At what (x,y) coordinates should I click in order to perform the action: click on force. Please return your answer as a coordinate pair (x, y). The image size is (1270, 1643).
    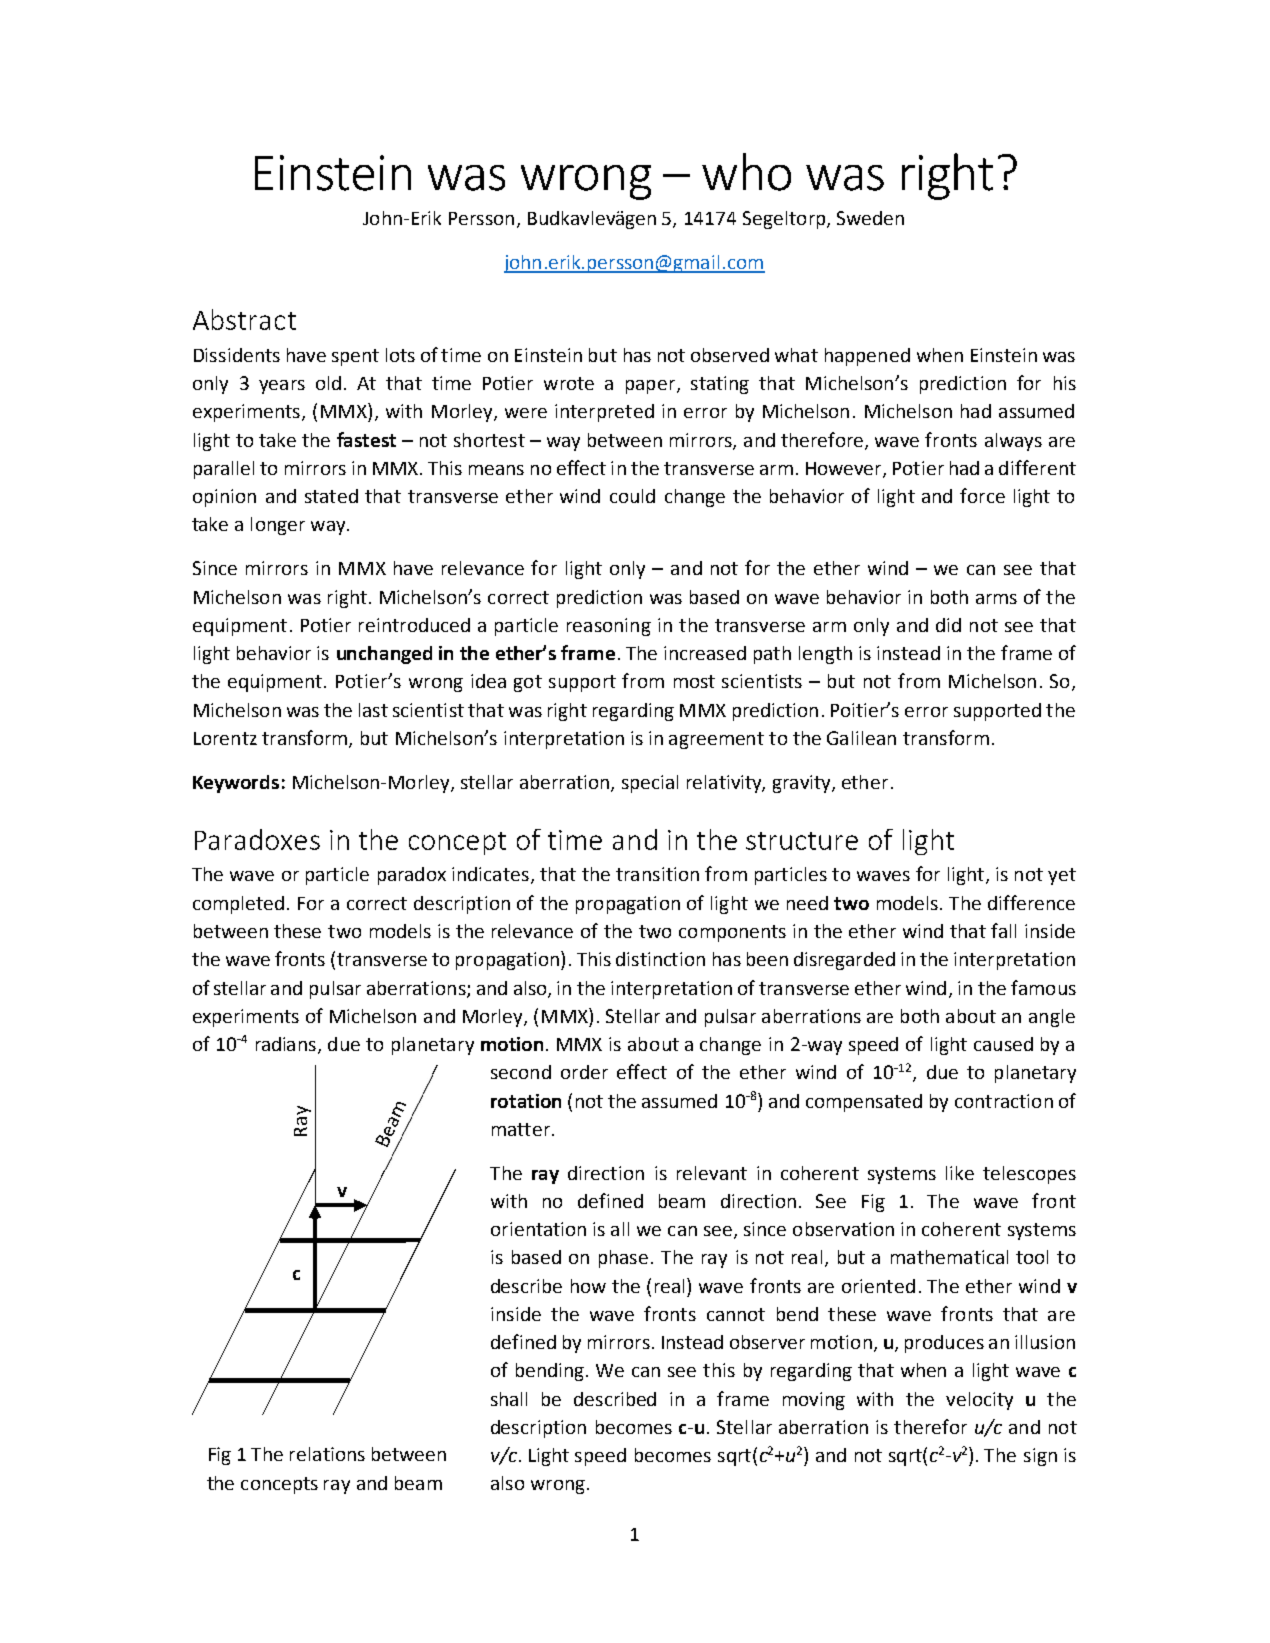
    Looking at the image, I should click on (982, 495).
